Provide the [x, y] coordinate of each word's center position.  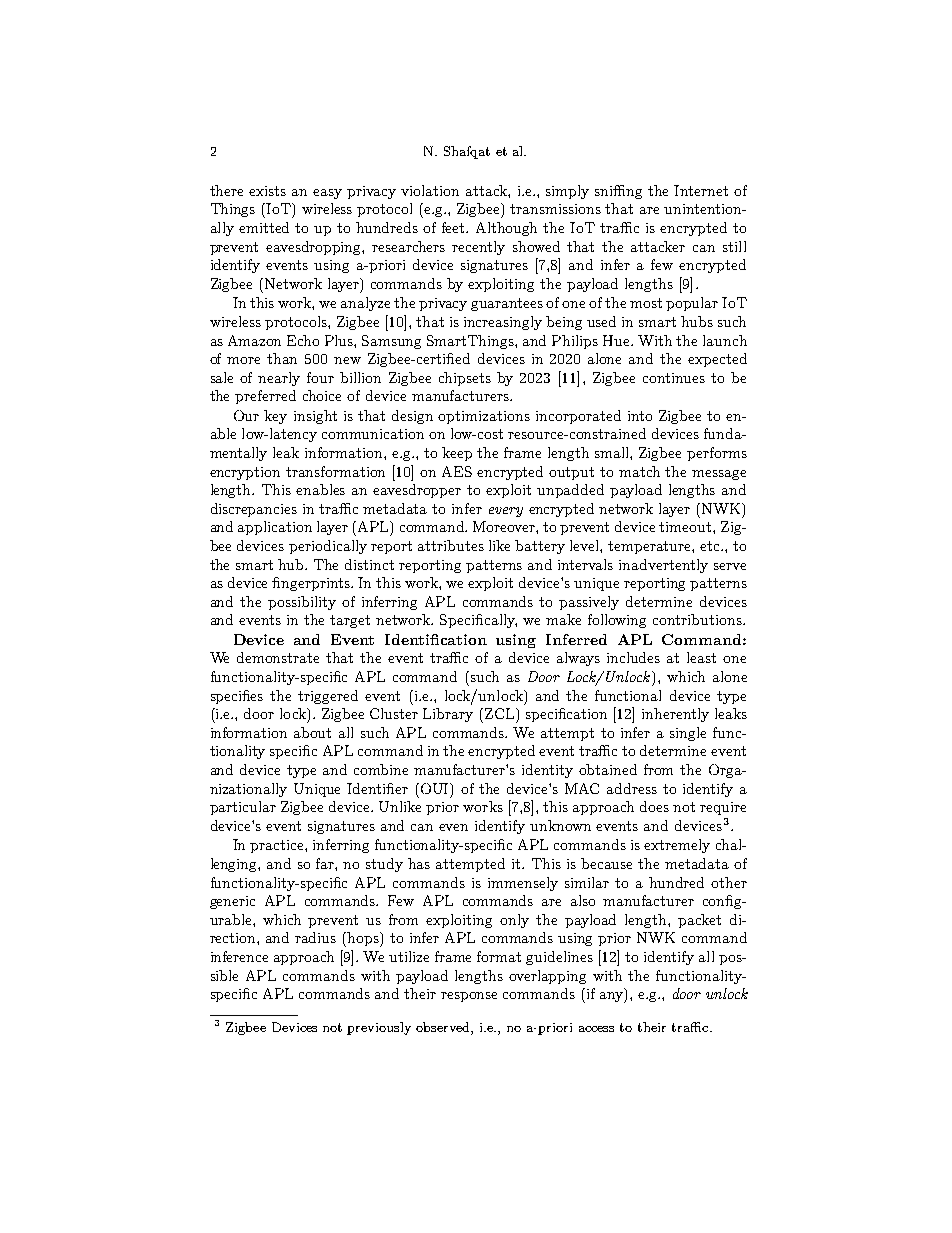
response [469, 997]
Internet [701, 190]
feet [455, 227]
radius [315, 937]
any [612, 997]
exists [267, 191]
